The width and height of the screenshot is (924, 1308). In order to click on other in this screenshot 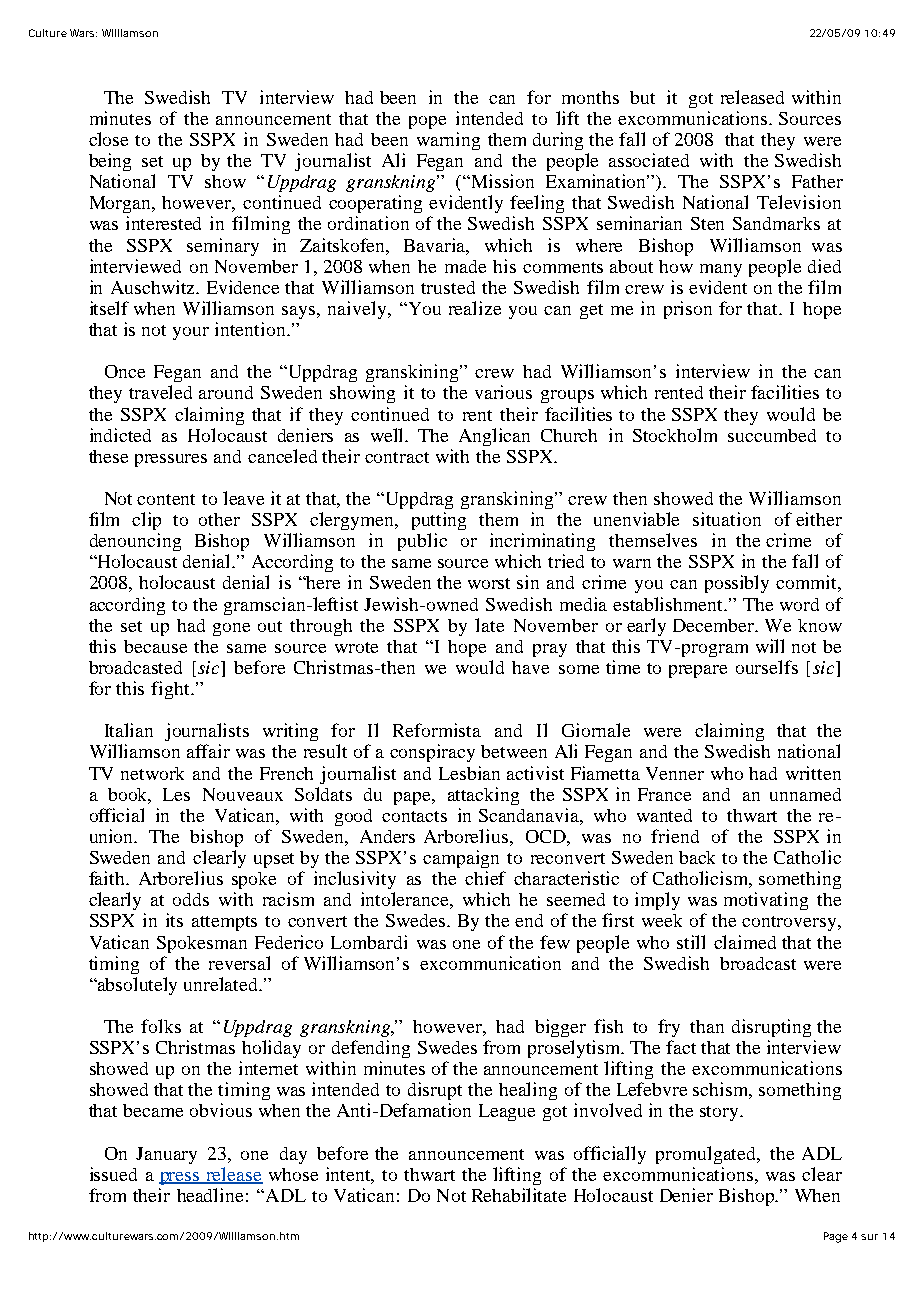, I will do `click(219, 519)`.
